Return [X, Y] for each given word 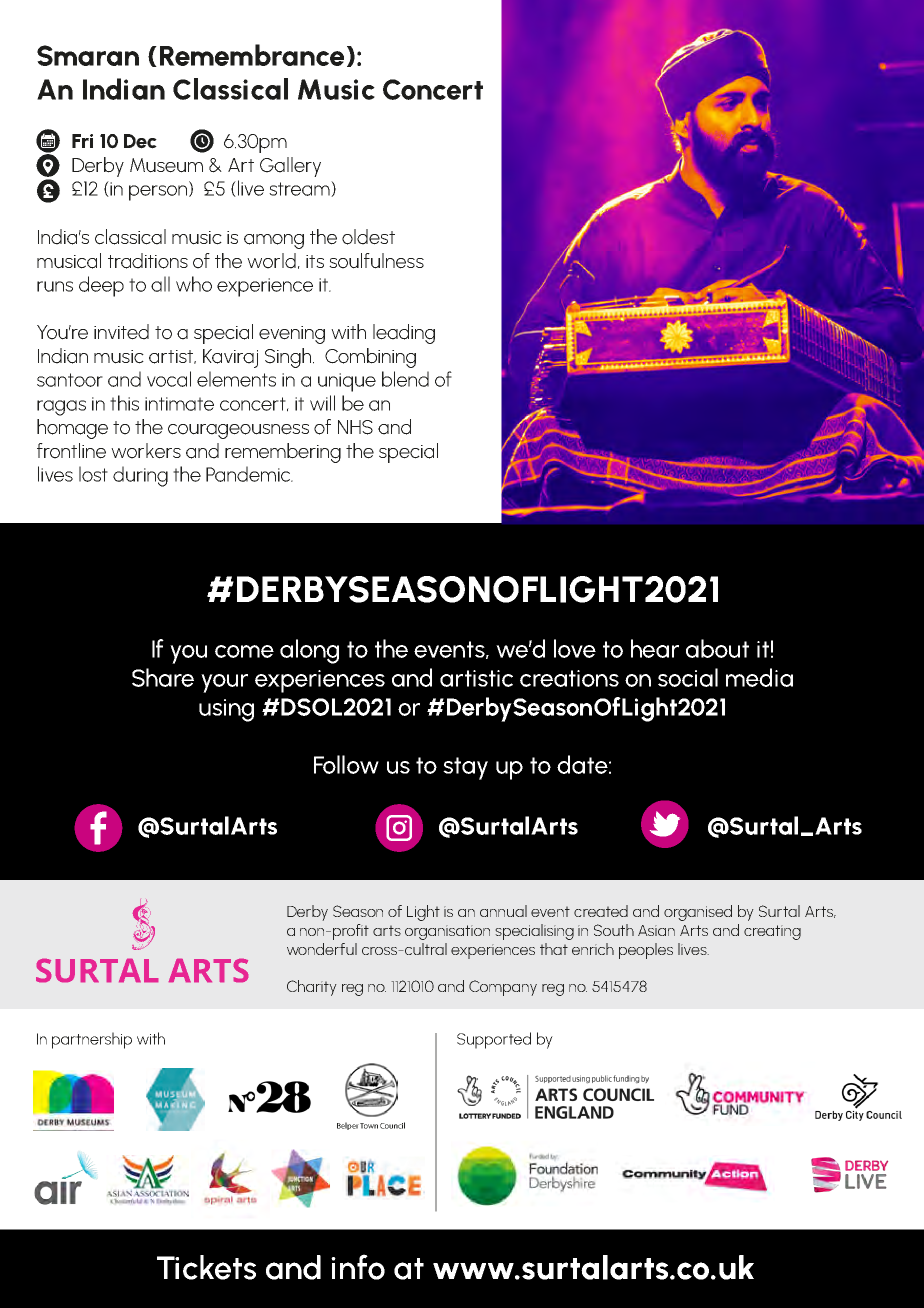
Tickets [206, 1267]
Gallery [290, 167]
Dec [140, 141]
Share [163, 677]
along [309, 651]
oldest [368, 237]
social [688, 677]
